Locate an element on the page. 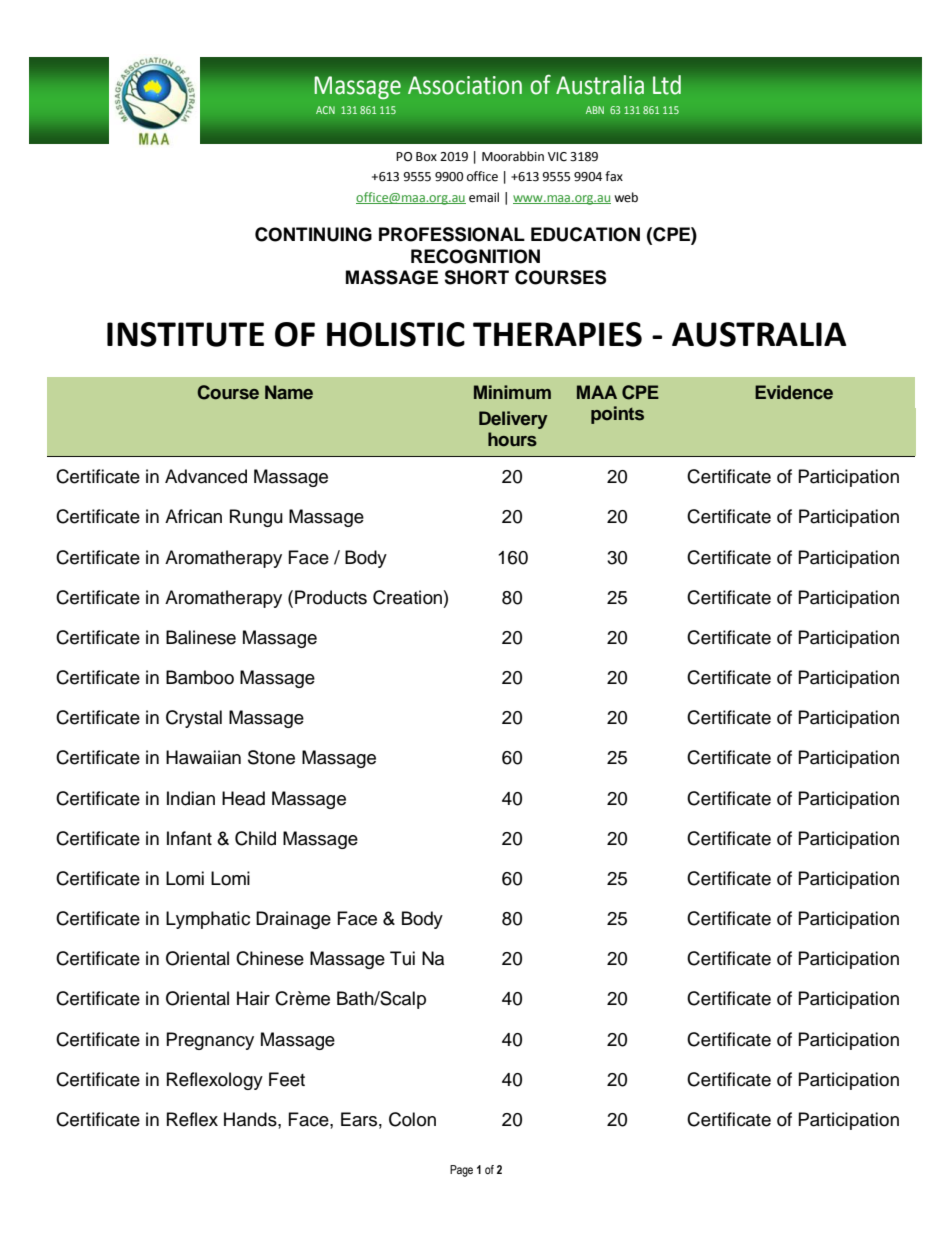  ACN is located at coordinates (325, 110).
